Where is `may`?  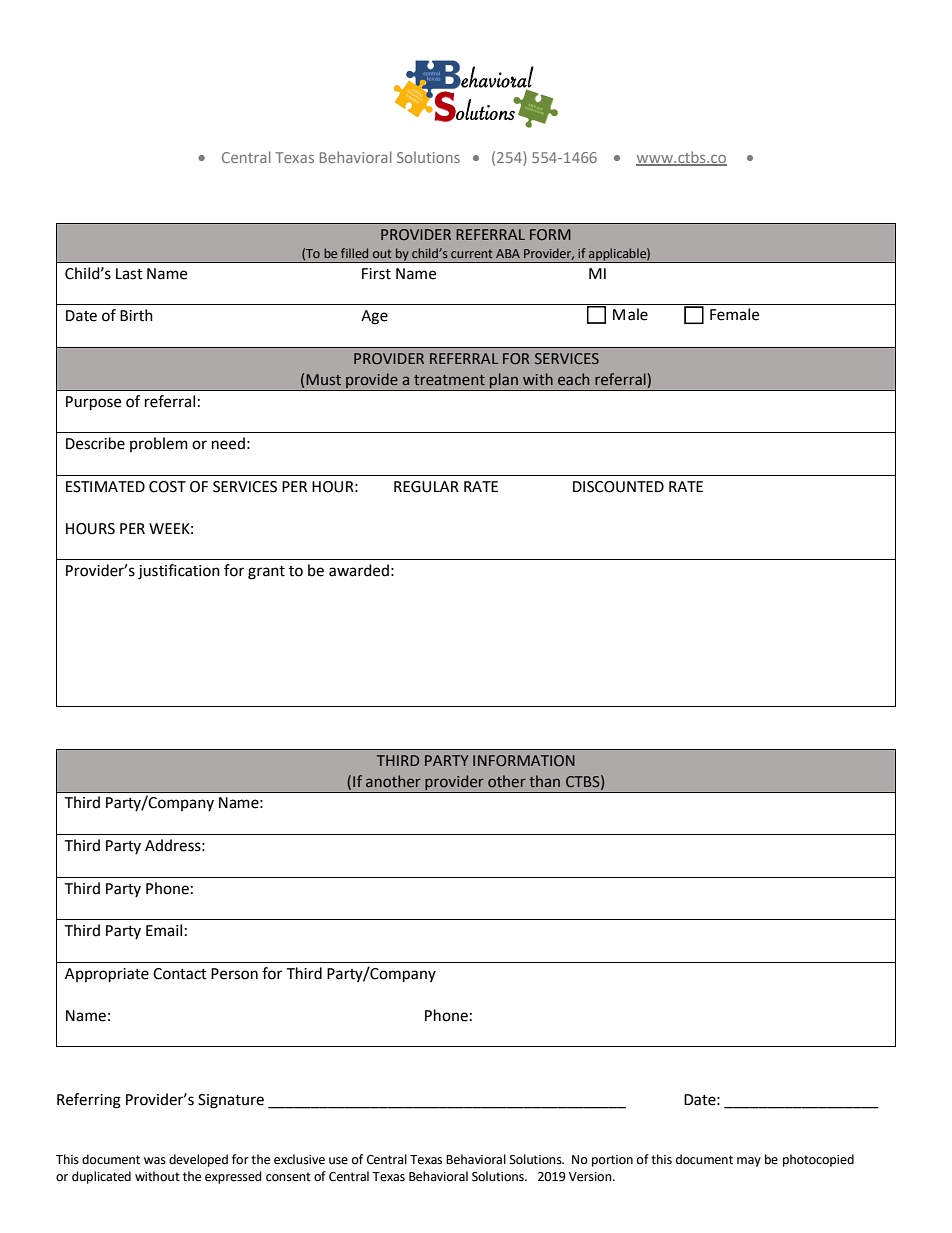
may is located at coordinates (749, 1162).
